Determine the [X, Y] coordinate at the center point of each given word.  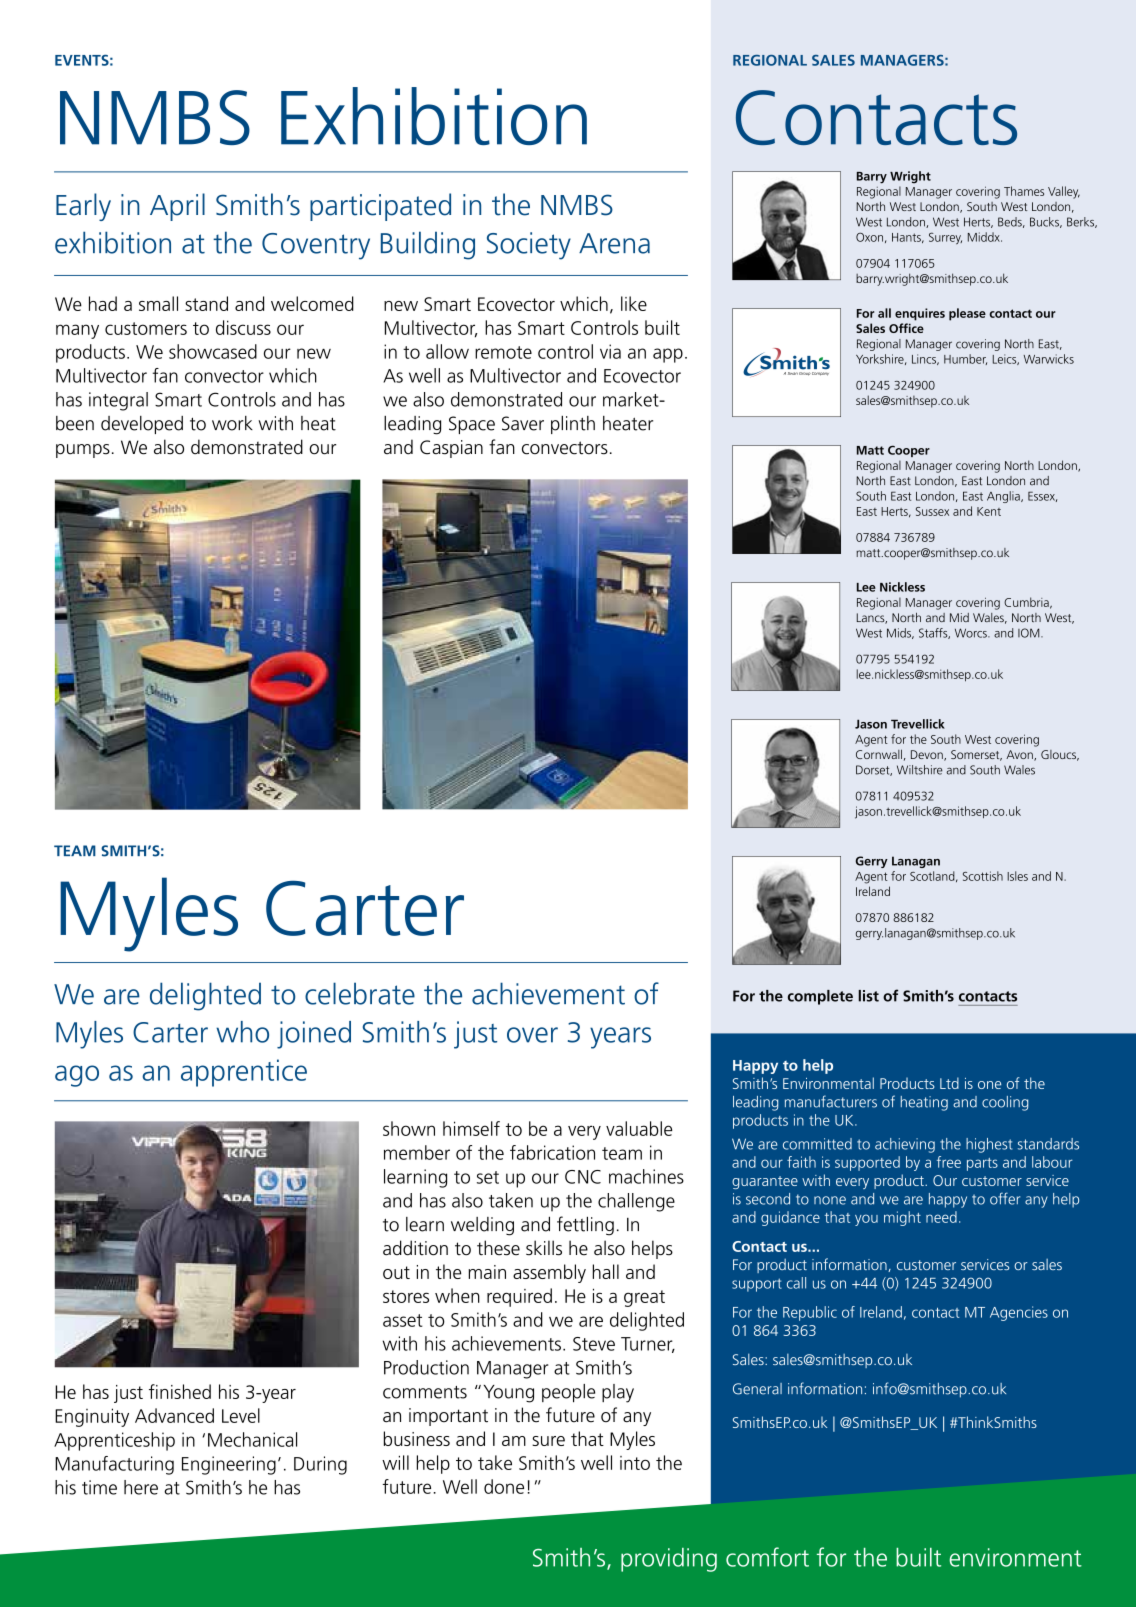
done [504, 1486]
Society [529, 246]
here [141, 1487]
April [177, 207]
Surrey [945, 238]
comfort [767, 1557]
